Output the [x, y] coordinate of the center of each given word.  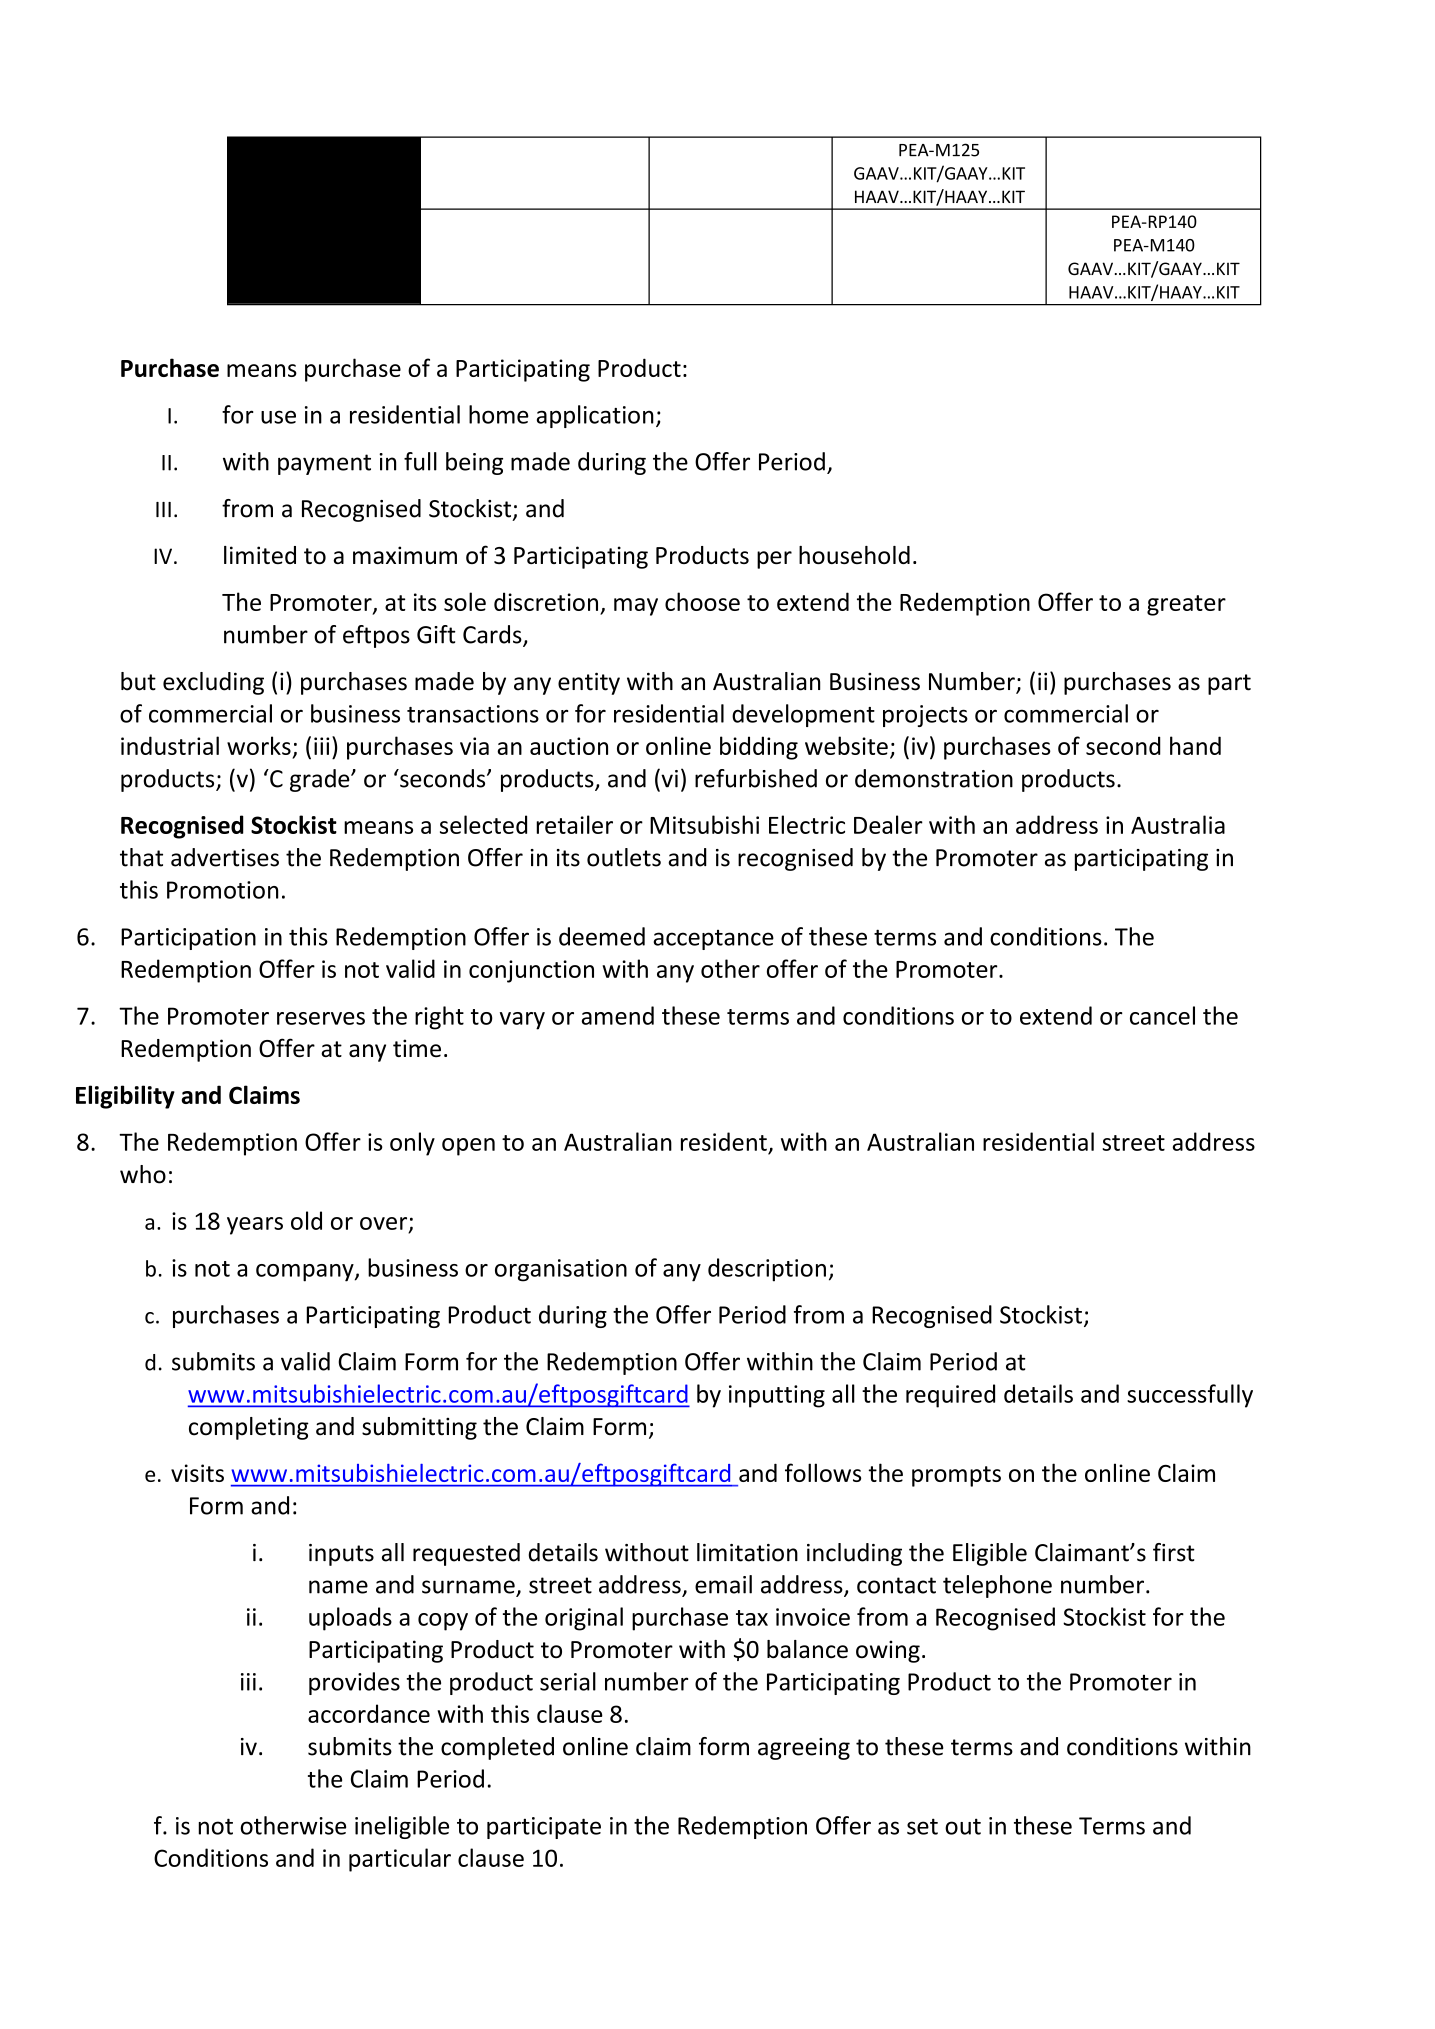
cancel [1162, 1015]
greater [1186, 605]
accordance [369, 1713]
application [595, 416]
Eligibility [125, 1097]
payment [324, 464]
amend [618, 1015]
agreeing [804, 1749]
